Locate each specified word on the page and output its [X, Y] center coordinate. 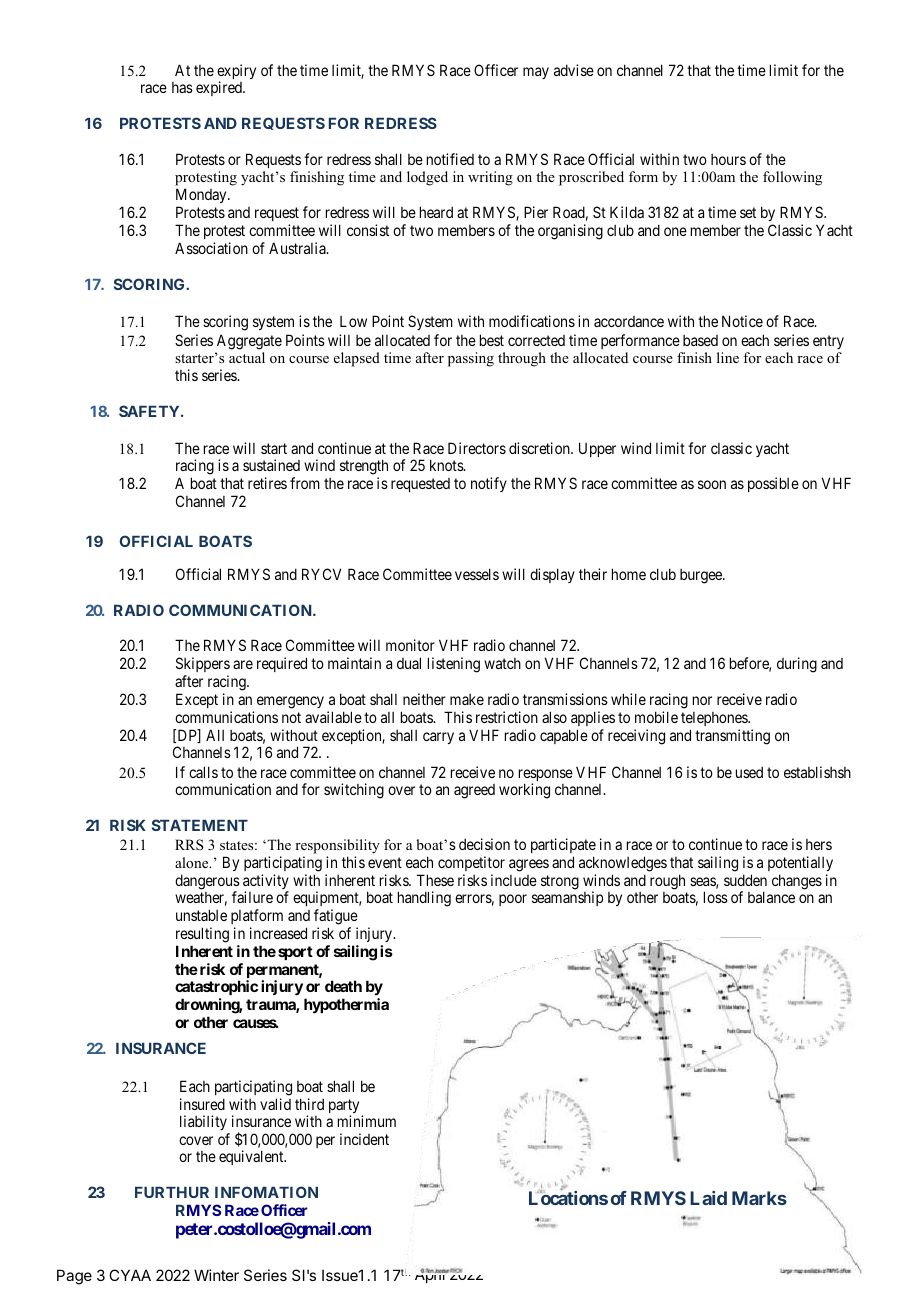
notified [450, 159]
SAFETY [150, 411]
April [431, 1275]
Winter [216, 1275]
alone [193, 862]
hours [728, 159]
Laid [708, 1198]
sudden [745, 880]
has [182, 87]
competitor [471, 863]
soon [712, 484]
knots [447, 465]
